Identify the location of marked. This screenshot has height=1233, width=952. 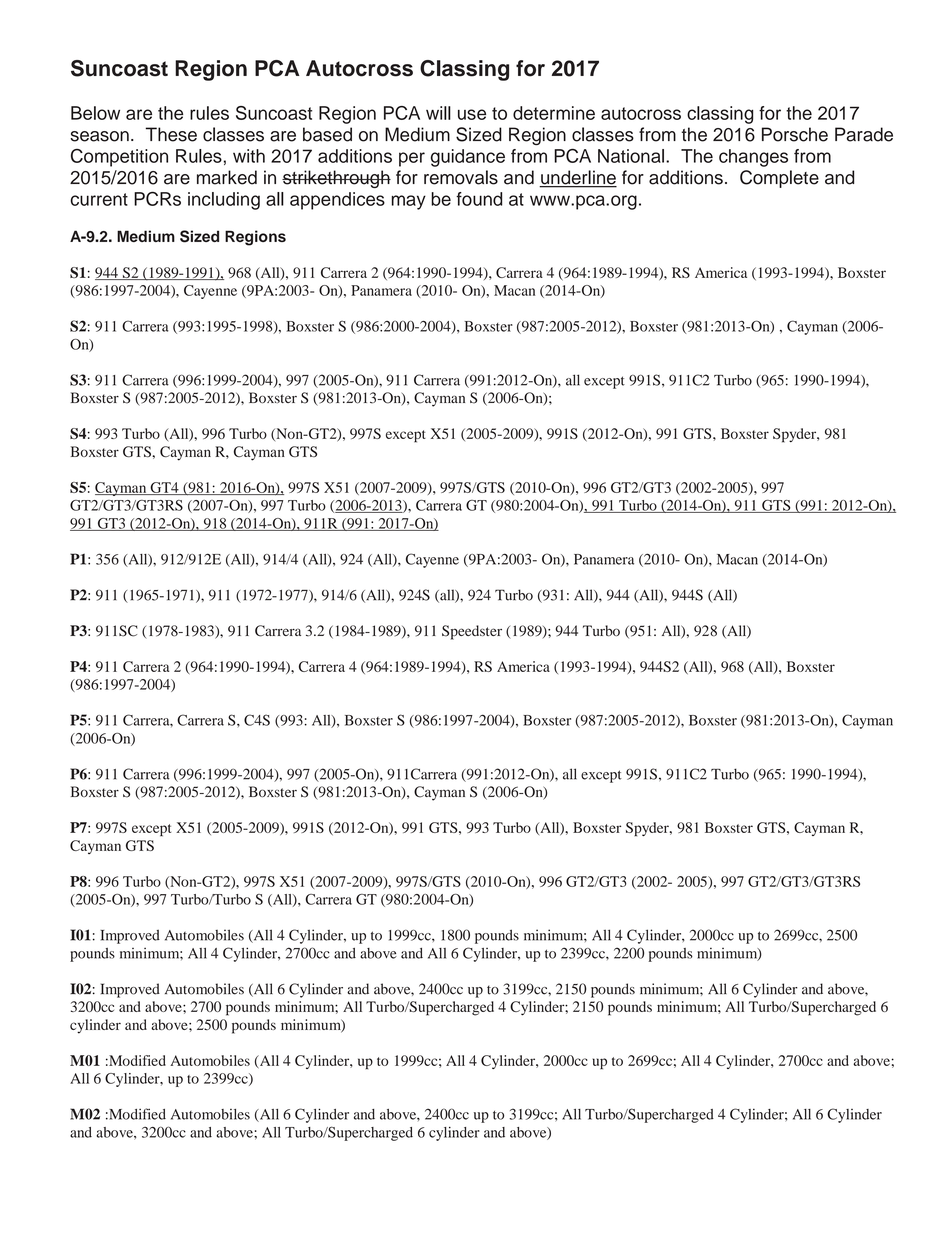
(227, 177).
